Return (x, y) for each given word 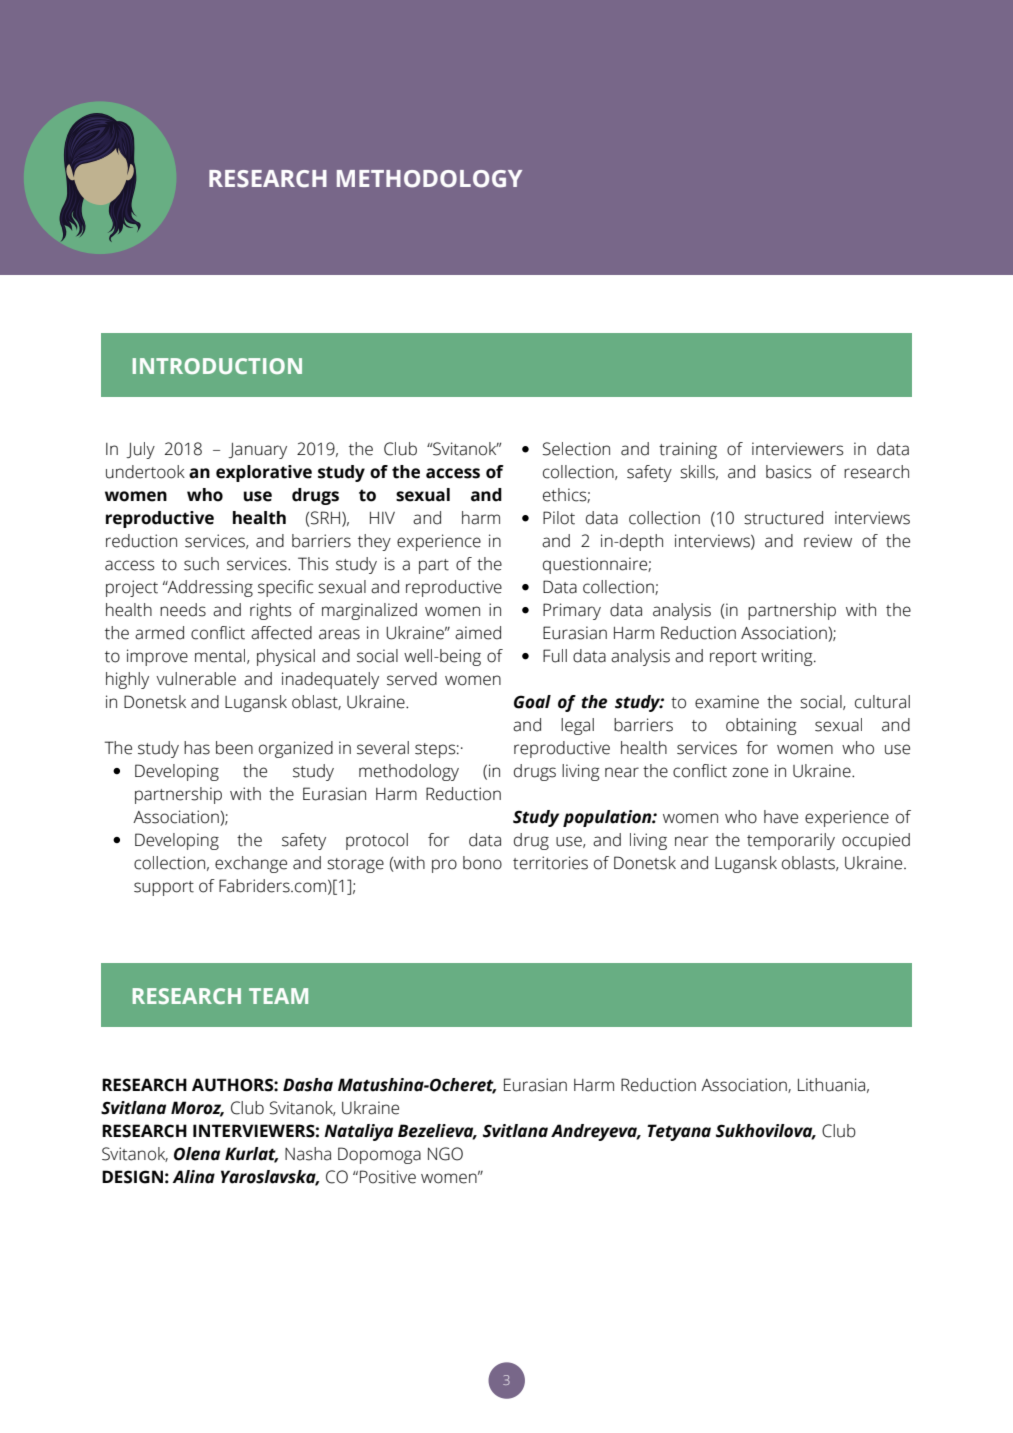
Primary (572, 611)
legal (577, 726)
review (828, 541)
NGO (445, 1154)
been (234, 748)
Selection (576, 449)
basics (789, 472)
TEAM (278, 996)
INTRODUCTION (217, 366)
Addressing (209, 588)
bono (482, 863)
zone (750, 772)
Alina (193, 1177)
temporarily (791, 841)
